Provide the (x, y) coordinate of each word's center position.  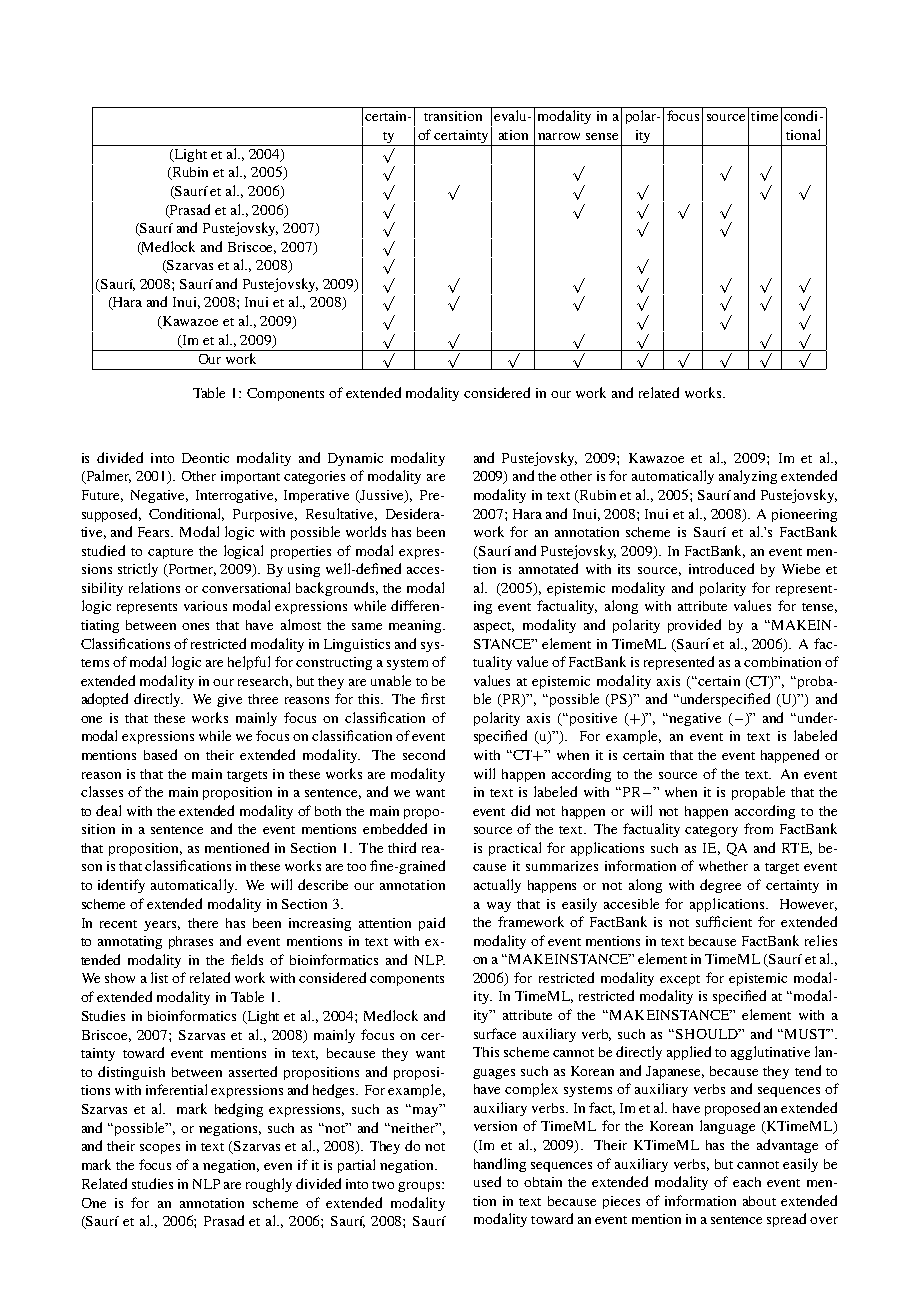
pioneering (804, 515)
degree (720, 886)
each (747, 1182)
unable (391, 680)
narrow (559, 136)
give (229, 700)
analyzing (748, 477)
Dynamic (355, 459)
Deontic (205, 458)
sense (602, 136)
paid (432, 924)
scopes (160, 1149)
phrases (191, 942)
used (487, 1181)
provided (694, 626)
